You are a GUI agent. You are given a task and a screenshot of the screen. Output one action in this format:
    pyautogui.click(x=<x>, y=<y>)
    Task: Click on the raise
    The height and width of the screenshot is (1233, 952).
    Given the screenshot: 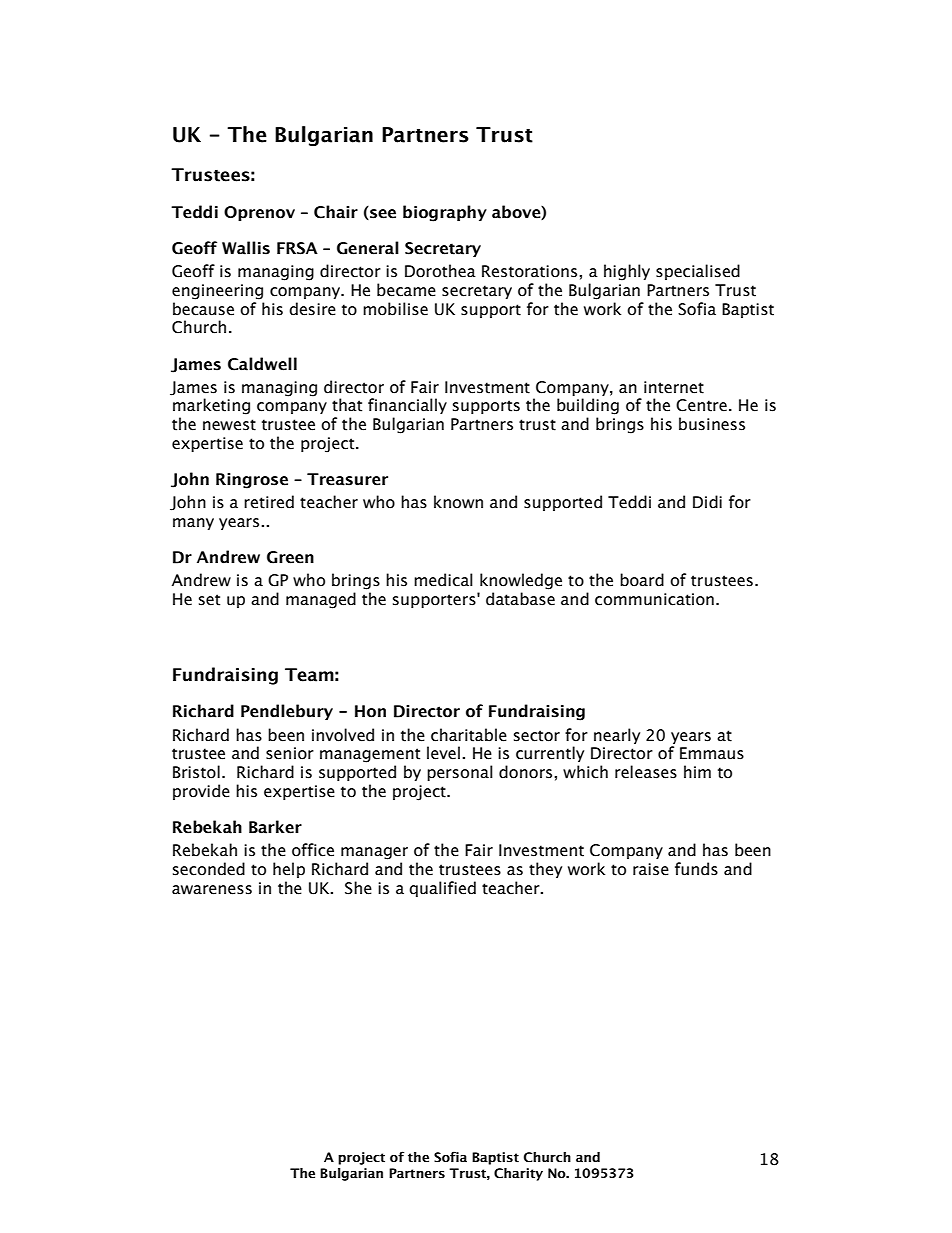 What is the action you would take?
    pyautogui.click(x=651, y=869)
